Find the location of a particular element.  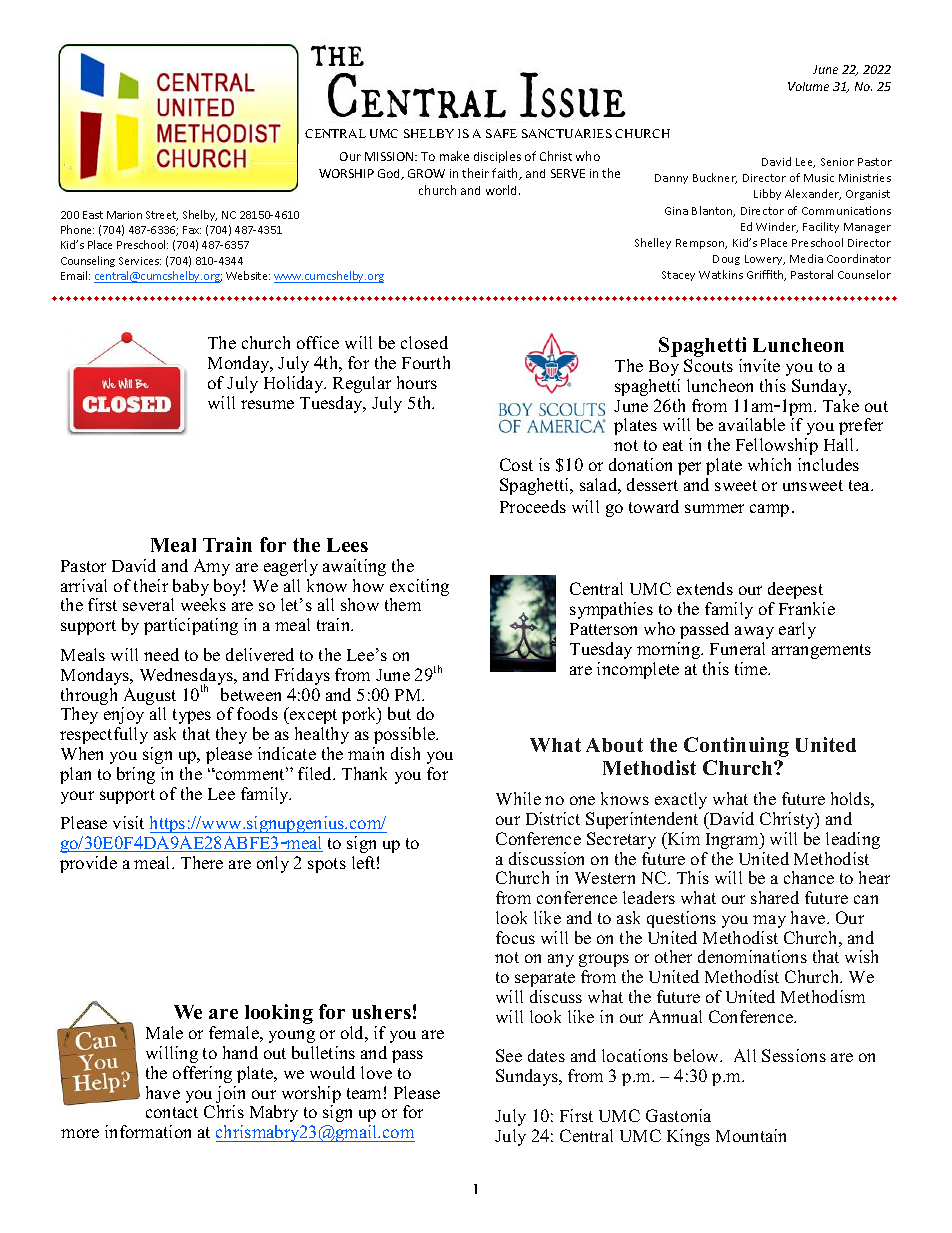

SAFE is located at coordinates (501, 133).
